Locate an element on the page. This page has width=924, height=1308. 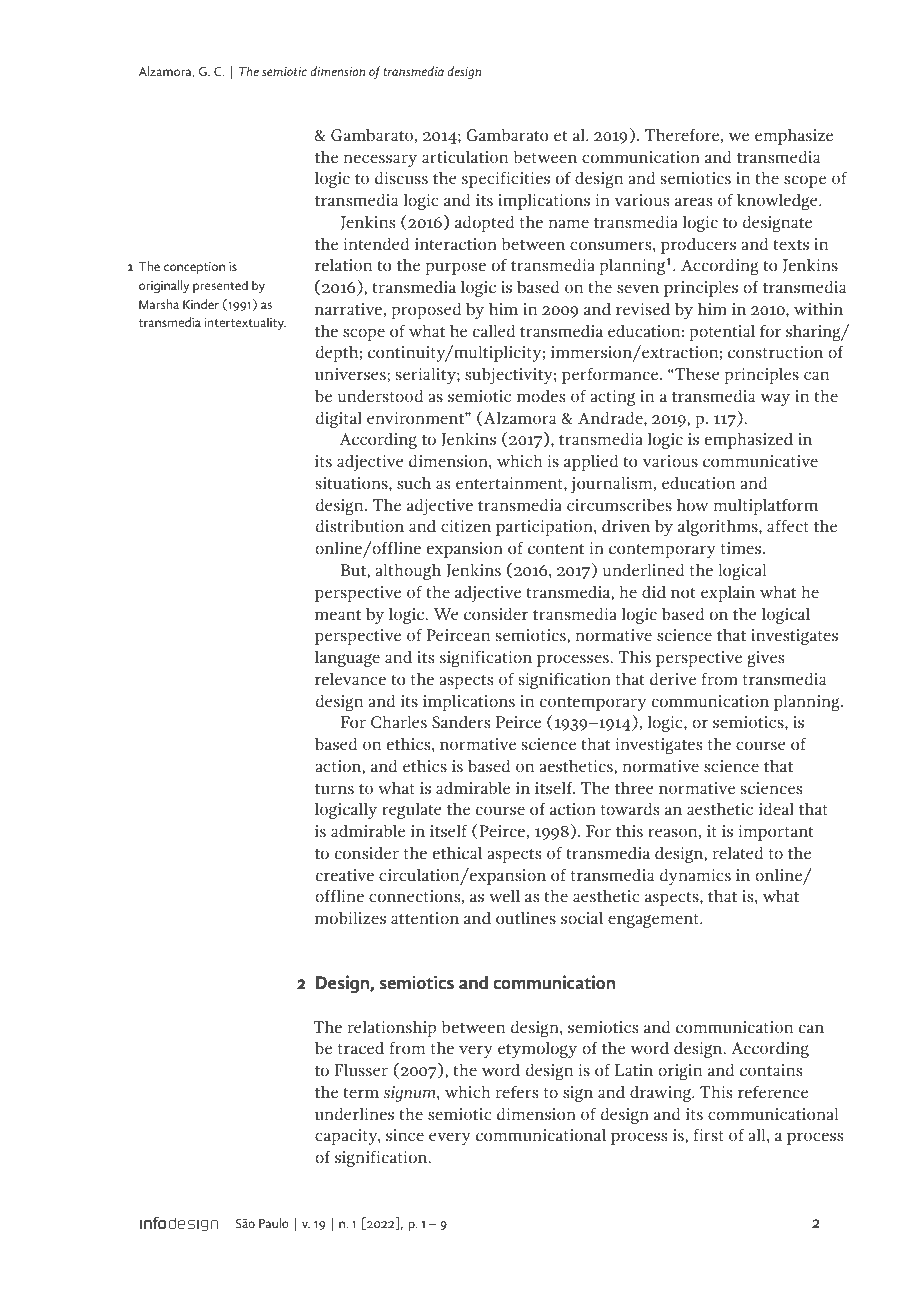
Paulo is located at coordinates (274, 1223).
